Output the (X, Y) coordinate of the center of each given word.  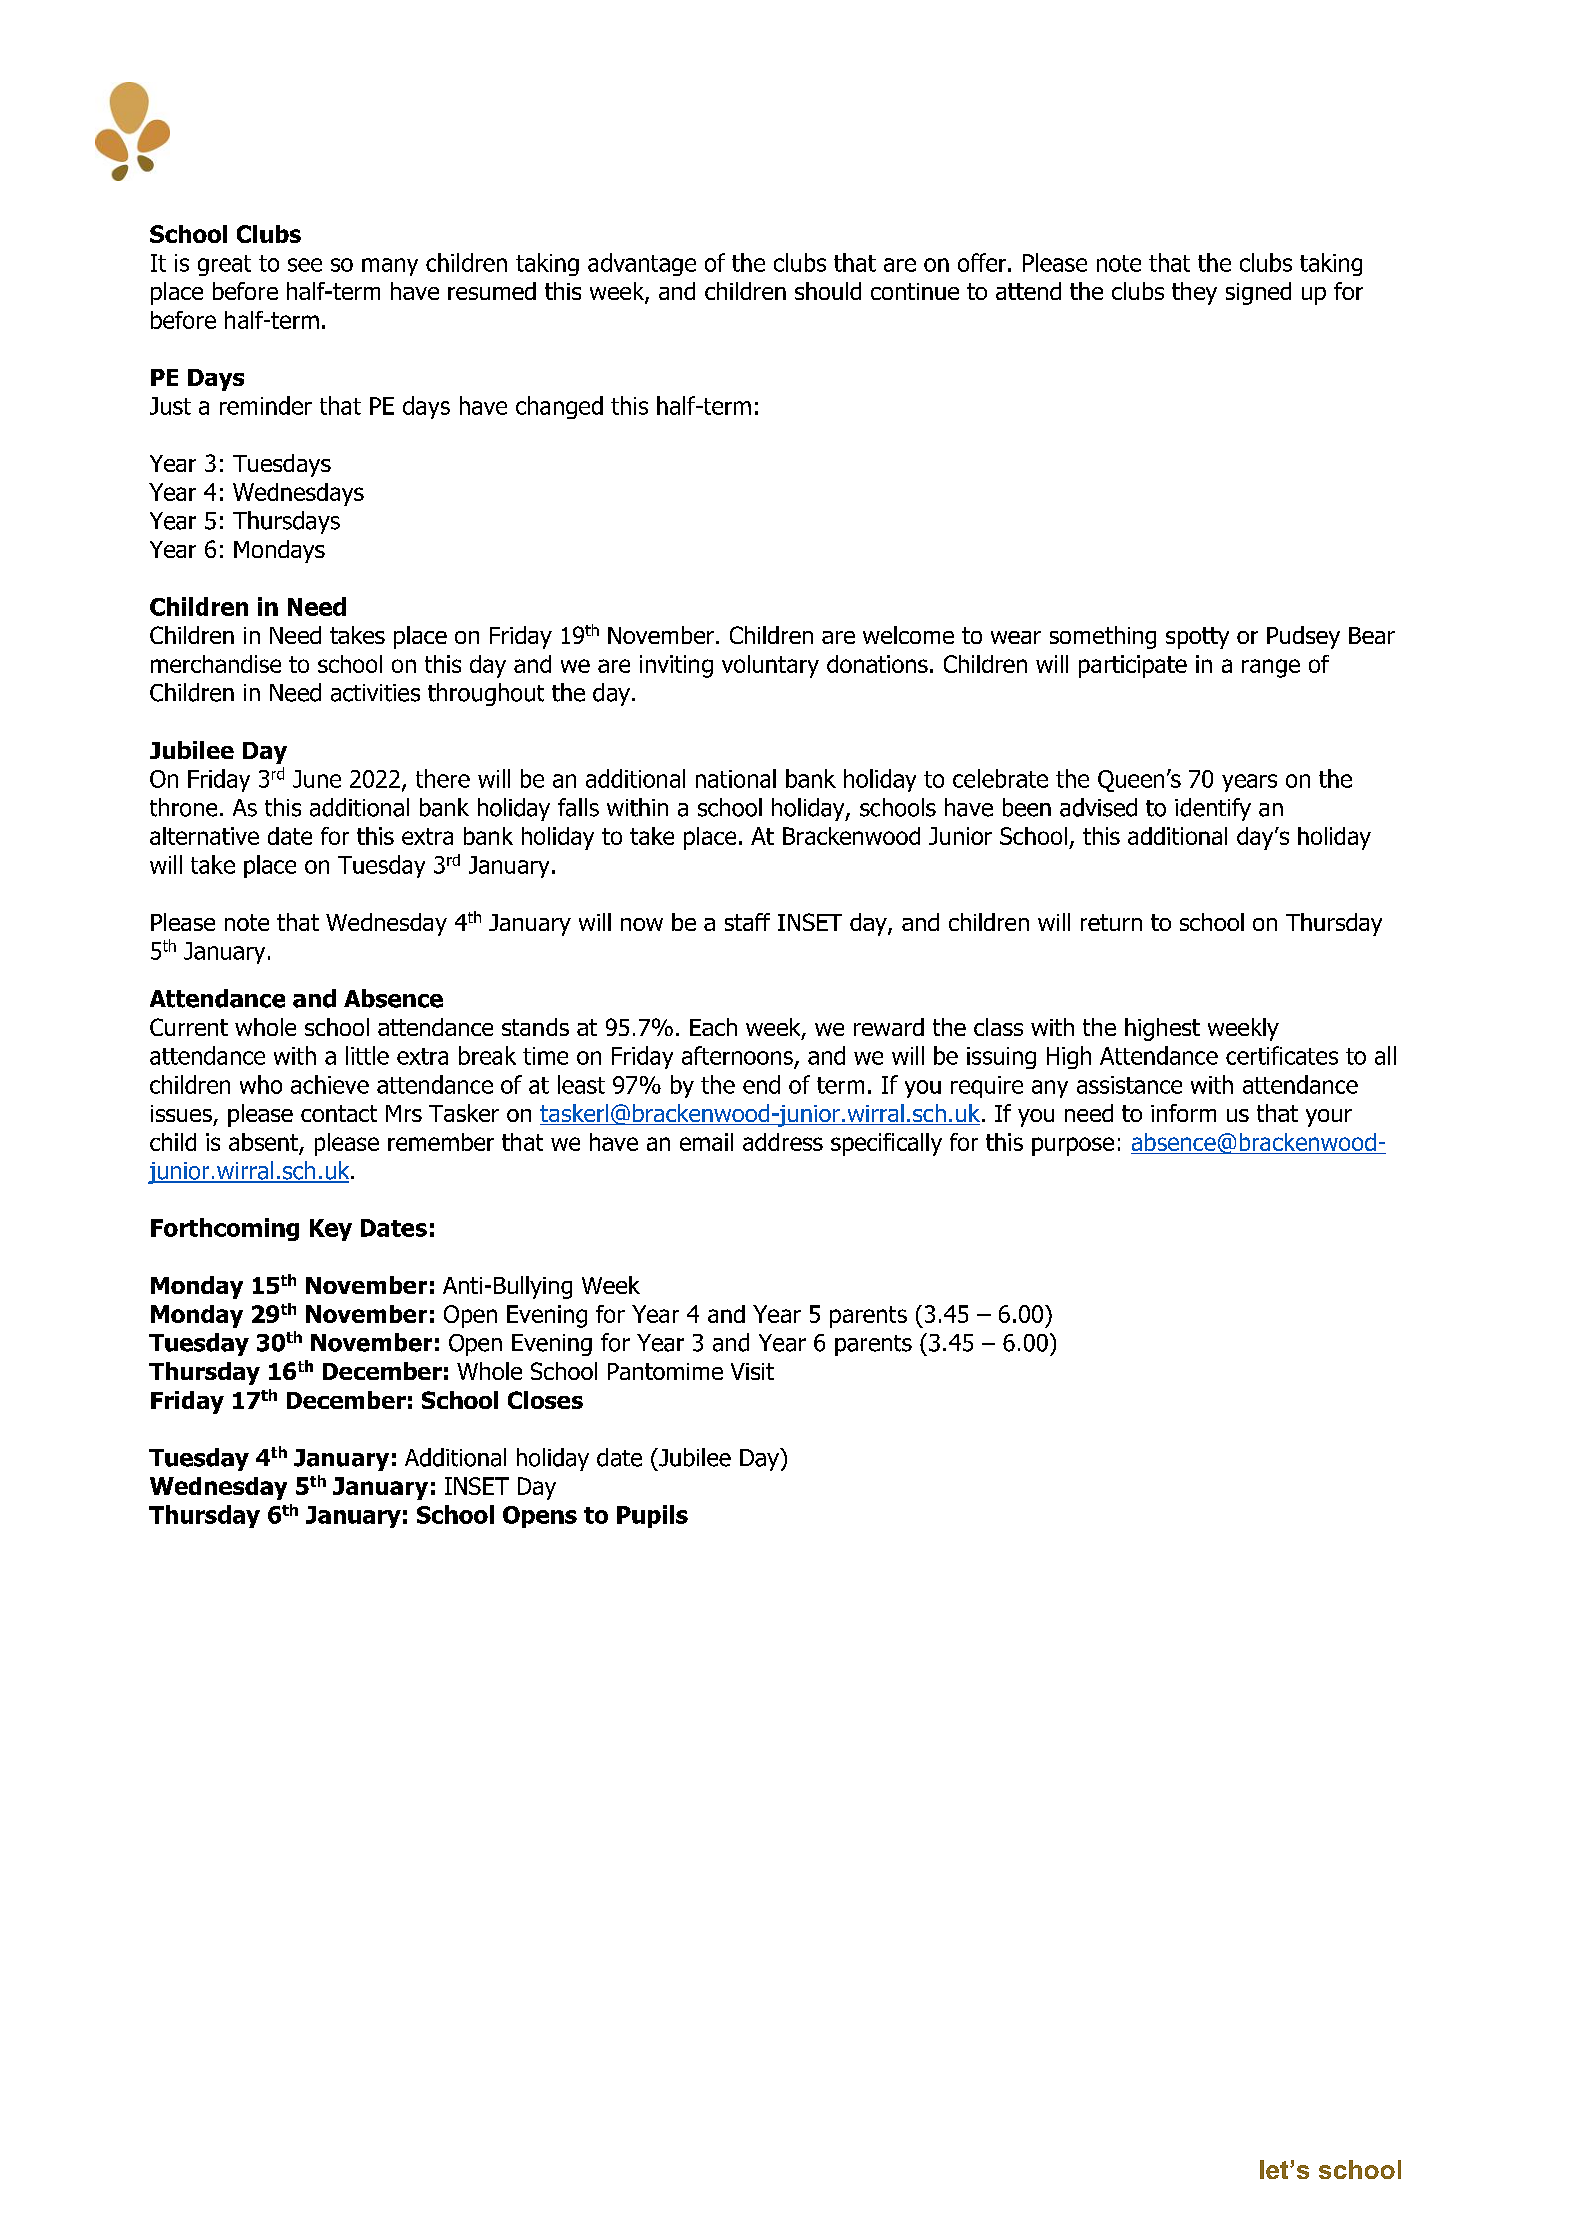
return (1111, 922)
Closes (545, 1400)
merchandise (216, 664)
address (783, 1142)
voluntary (770, 666)
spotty (1197, 638)
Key (331, 1230)
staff (747, 922)
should (828, 291)
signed (1258, 293)
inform (1183, 1113)
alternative (204, 836)
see (305, 265)
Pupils (652, 1516)
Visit (752, 1371)
